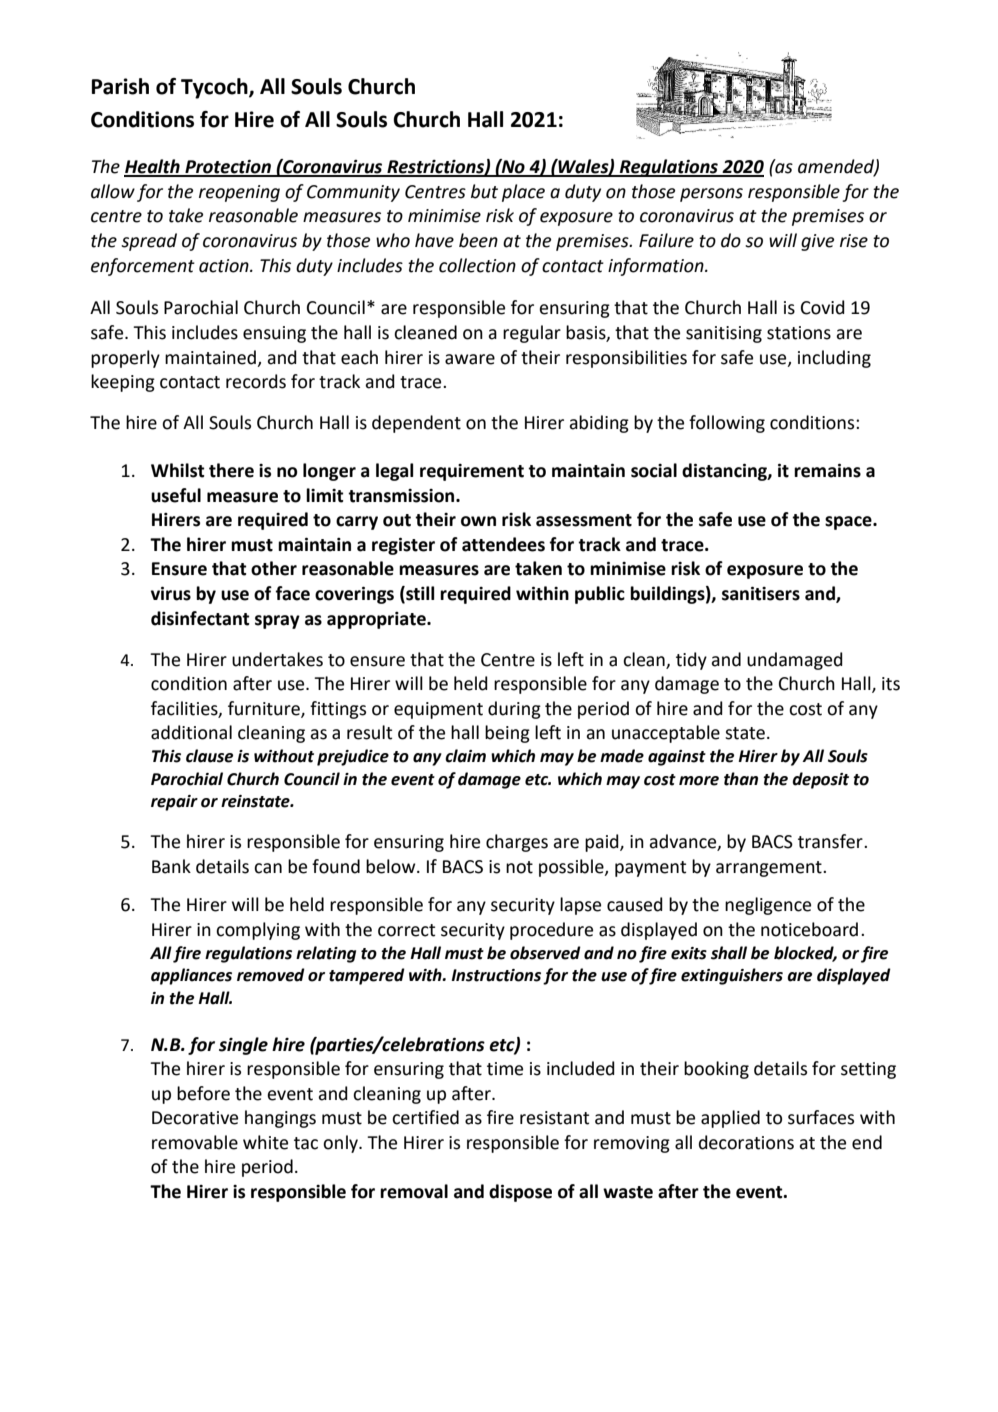 The image size is (998, 1412). Describe the element at coordinates (746, 1142) in the screenshot. I see `decorations` at that location.
